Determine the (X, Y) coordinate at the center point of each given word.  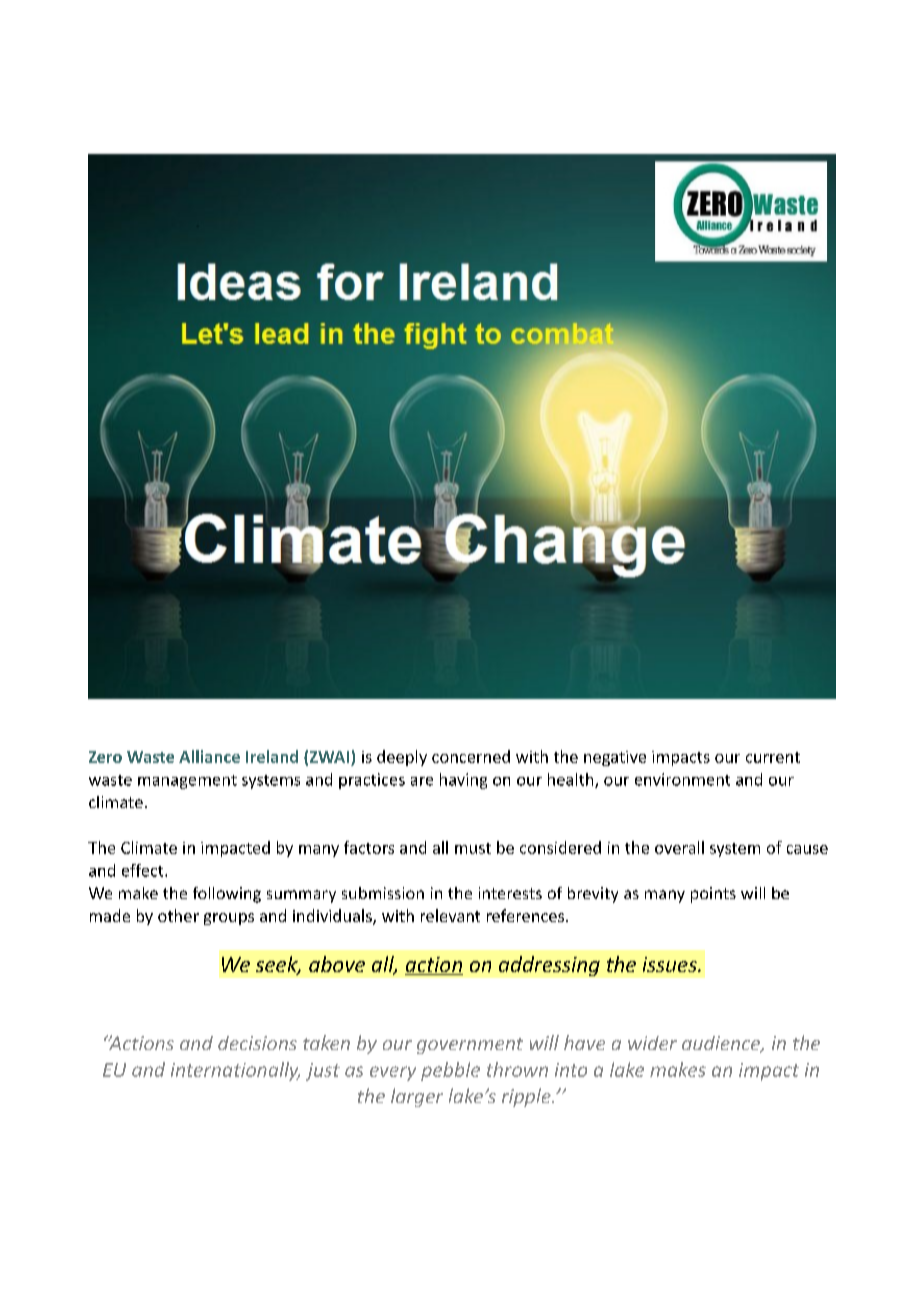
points (713, 895)
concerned (471, 756)
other (178, 915)
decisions (257, 1043)
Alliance (209, 756)
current (773, 757)
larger (417, 1097)
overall (679, 847)
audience (722, 1044)
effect (144, 870)
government (470, 1046)
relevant (450, 915)
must (473, 848)
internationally (235, 1071)
